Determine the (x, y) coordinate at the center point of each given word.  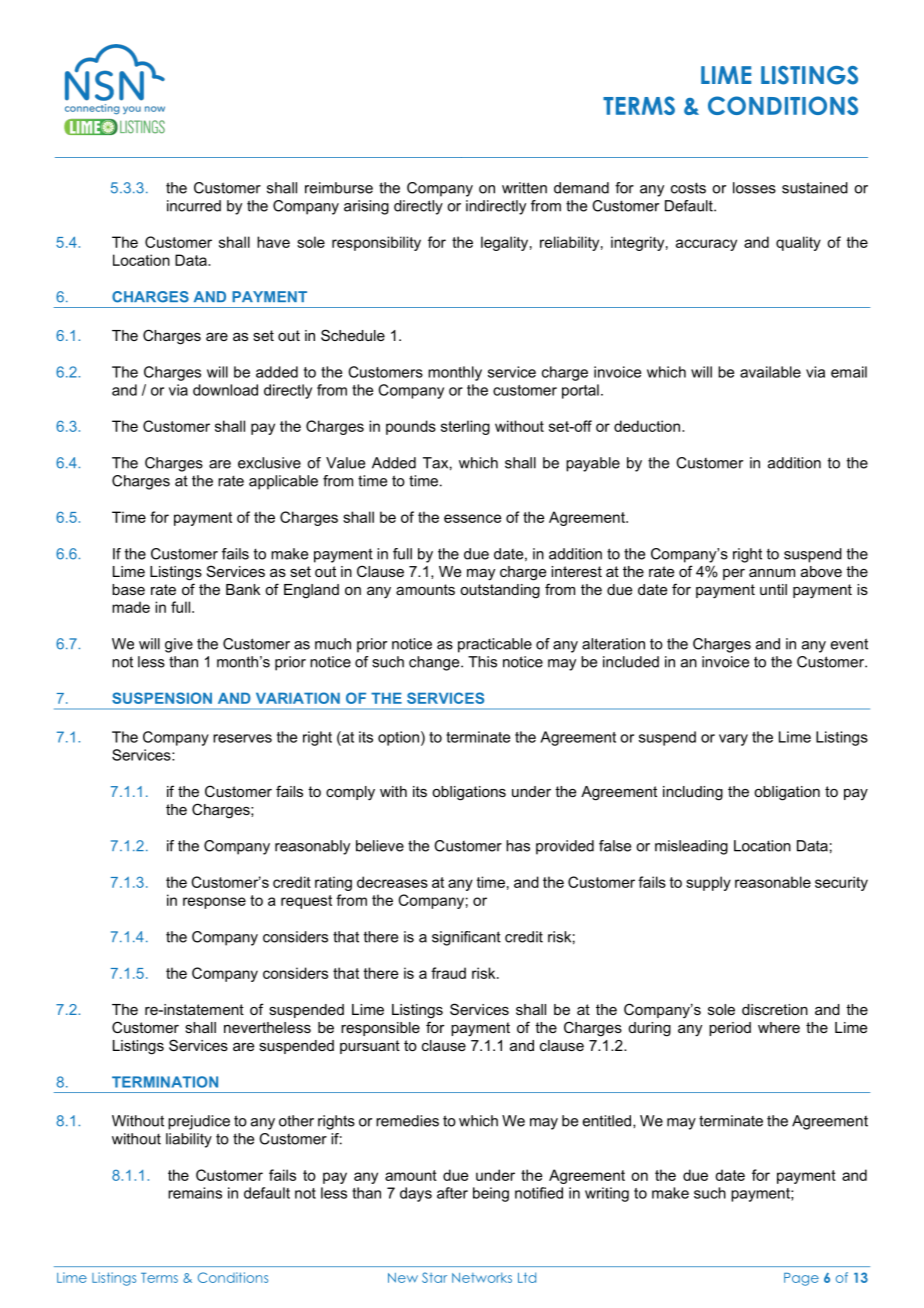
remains (195, 1193)
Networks (482, 1277)
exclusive (269, 463)
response (214, 903)
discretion (775, 1009)
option (398, 738)
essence (472, 518)
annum (772, 573)
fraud (448, 973)
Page (801, 1279)
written (524, 188)
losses (754, 188)
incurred (194, 206)
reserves (242, 738)
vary (733, 740)
